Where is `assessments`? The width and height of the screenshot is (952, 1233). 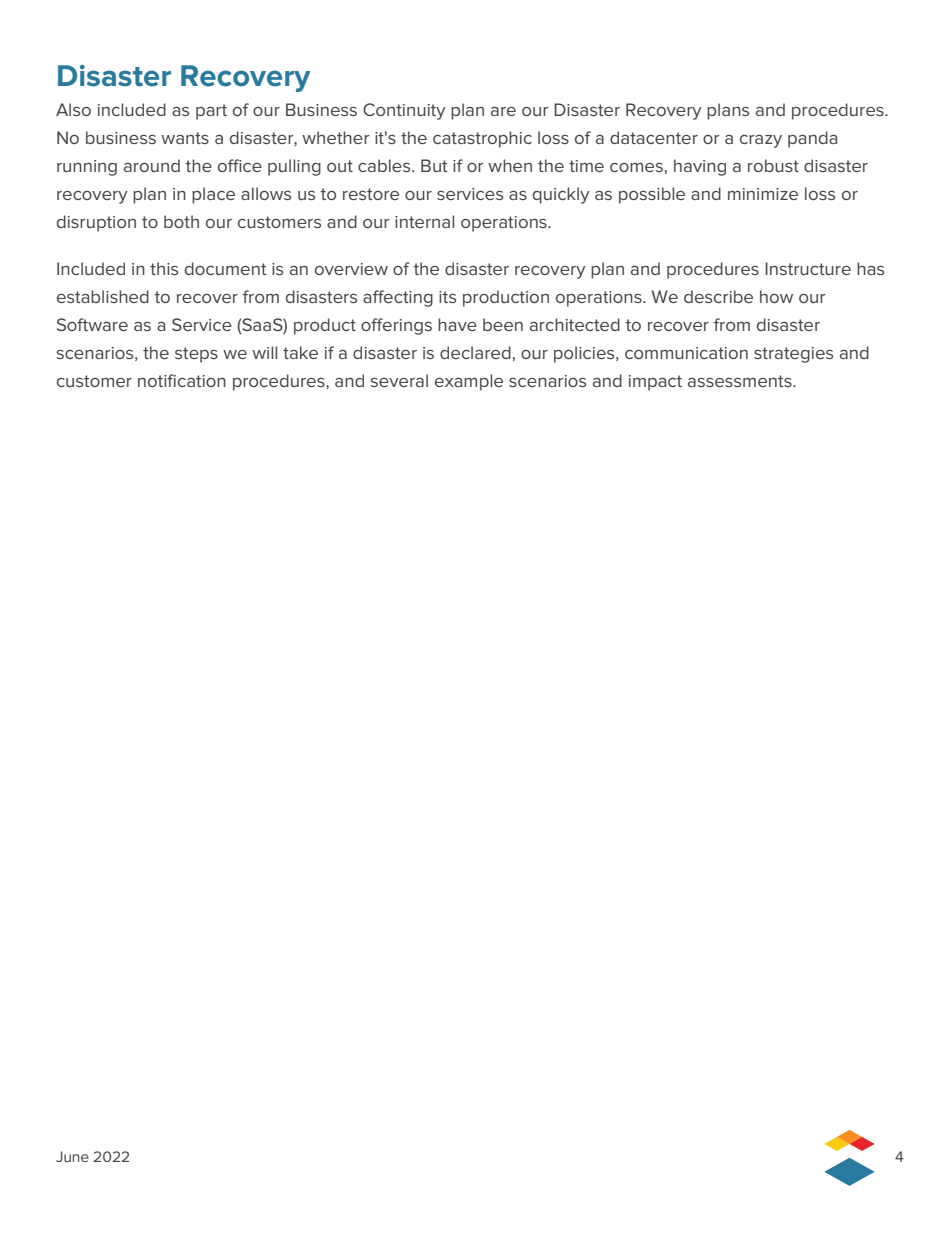
assessments is located at coordinates (741, 381).
